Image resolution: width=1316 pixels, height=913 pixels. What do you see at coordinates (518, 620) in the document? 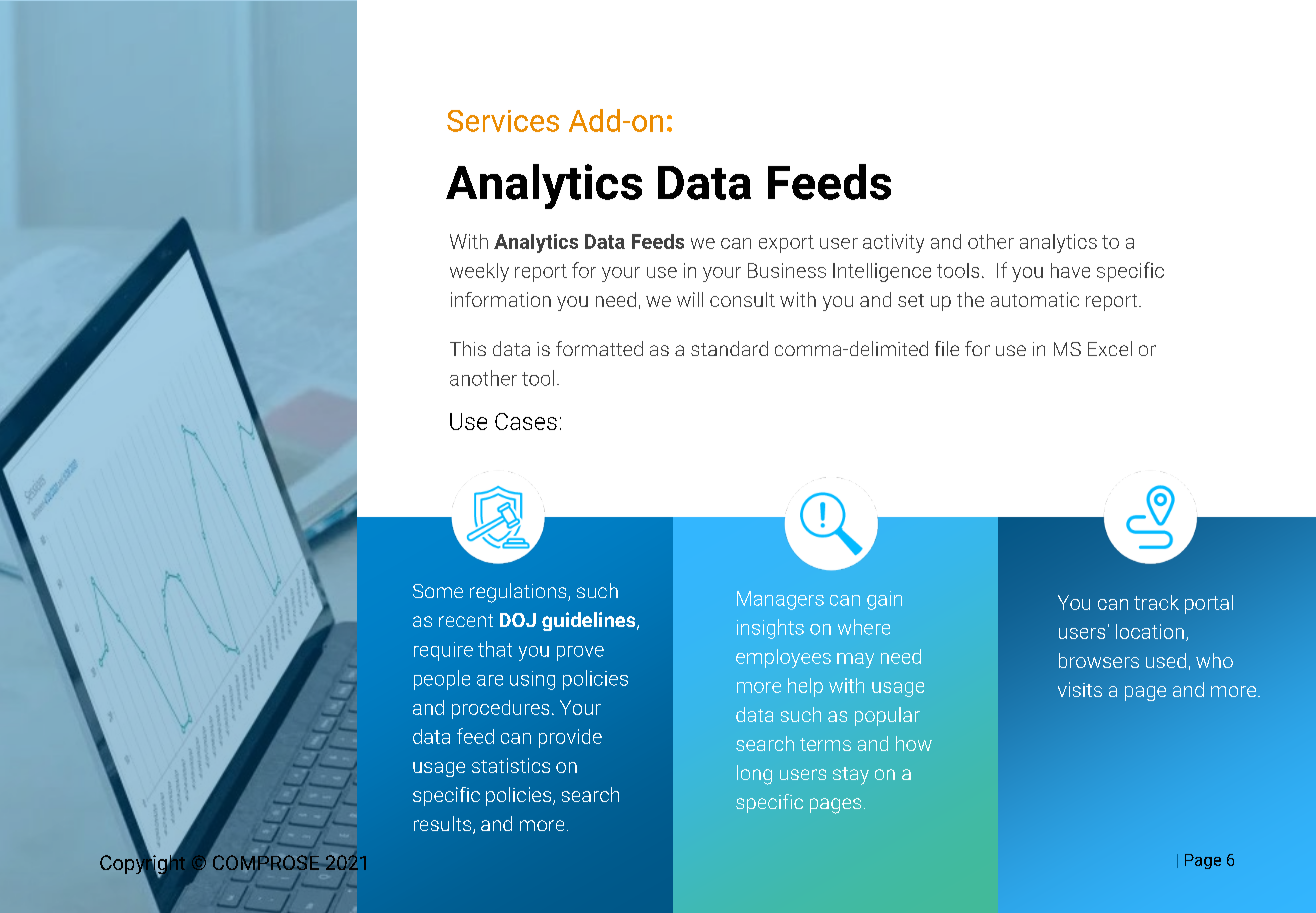
I see `DOJ` at bounding box center [518, 620].
